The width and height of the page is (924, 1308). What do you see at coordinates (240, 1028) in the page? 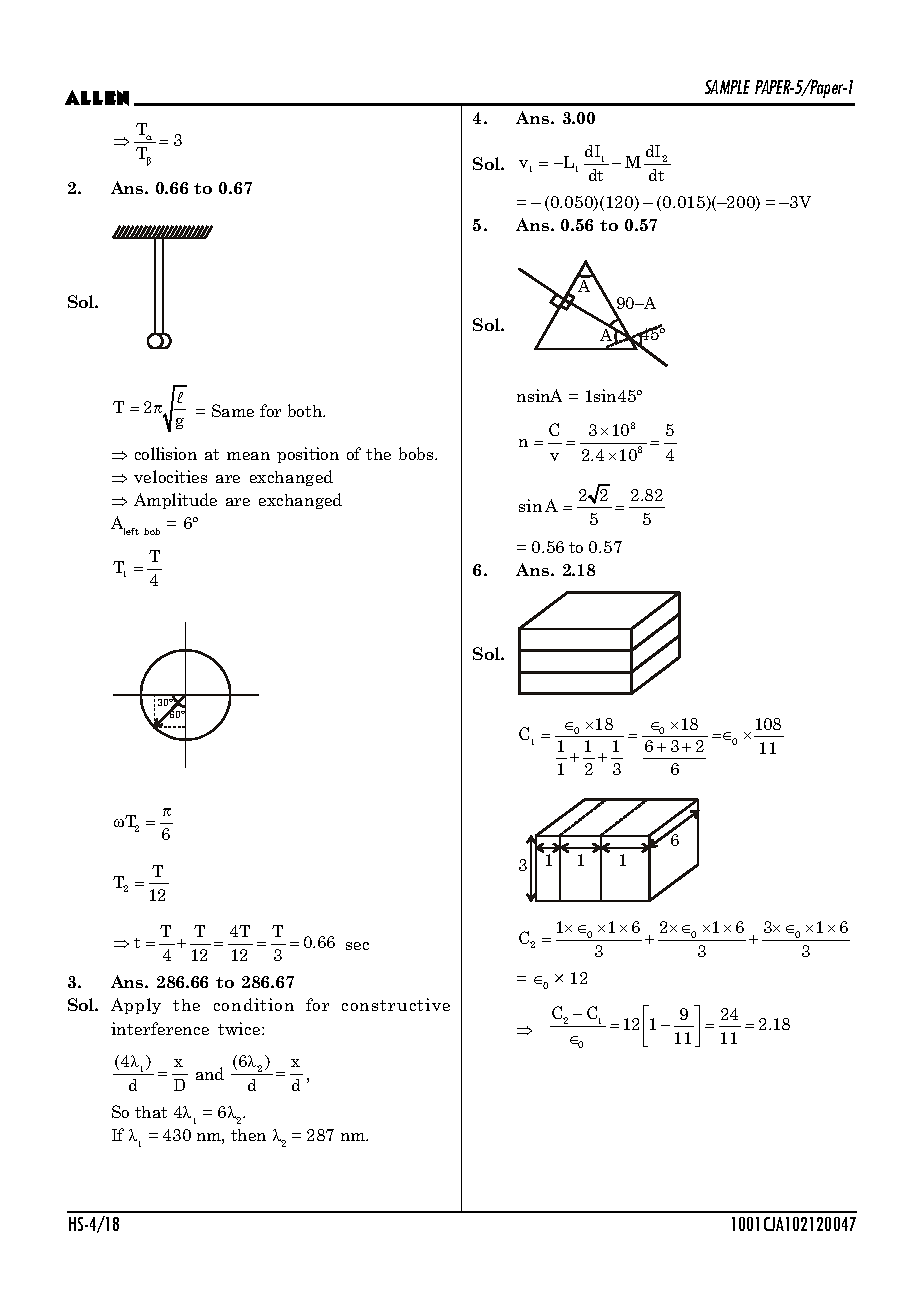
I see `twice` at bounding box center [240, 1028].
